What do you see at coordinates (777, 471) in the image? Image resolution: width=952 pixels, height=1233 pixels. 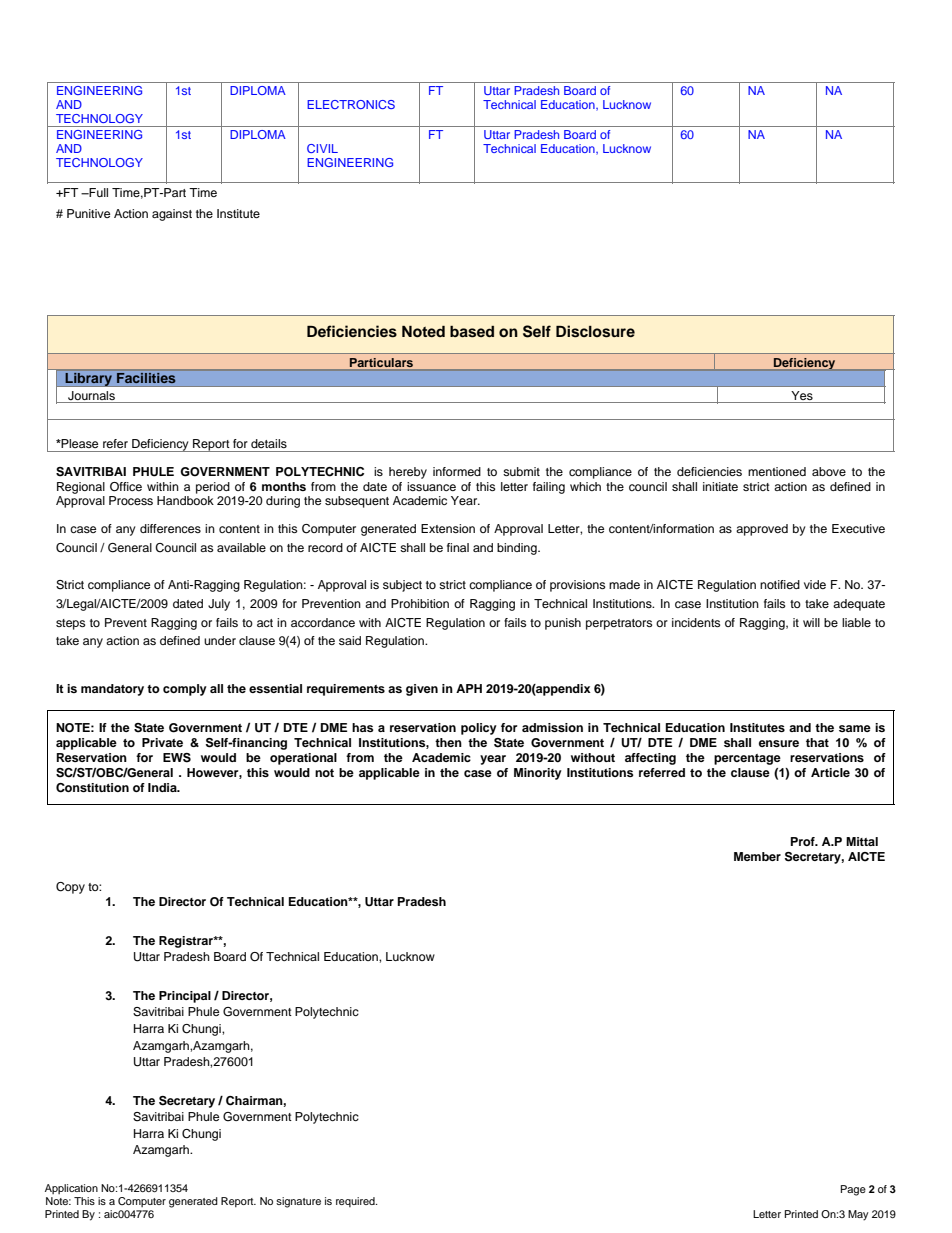 I see `mentioned` at bounding box center [777, 471].
